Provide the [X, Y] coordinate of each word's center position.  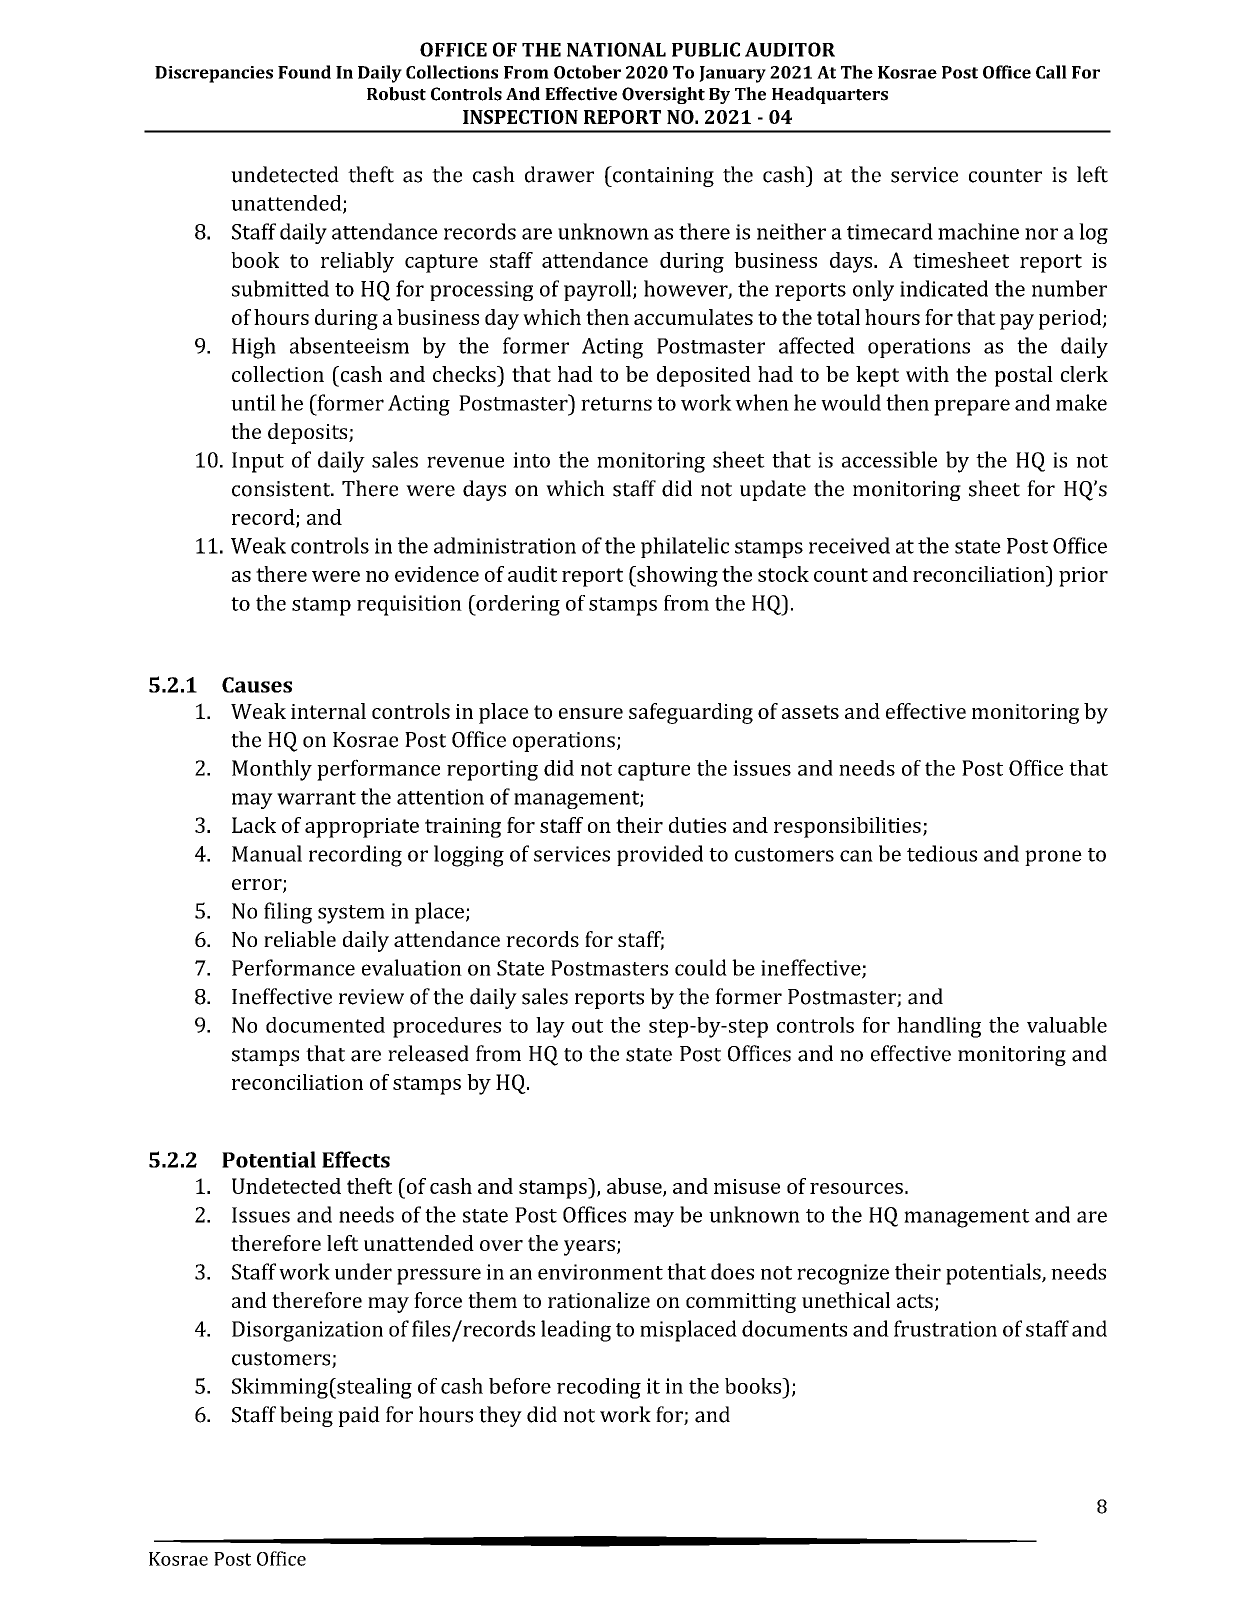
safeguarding [691, 713]
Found [304, 72]
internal [328, 711]
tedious [942, 853]
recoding [599, 1388]
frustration [945, 1328]
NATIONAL [616, 49]
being [306, 1416]
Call [1051, 72]
